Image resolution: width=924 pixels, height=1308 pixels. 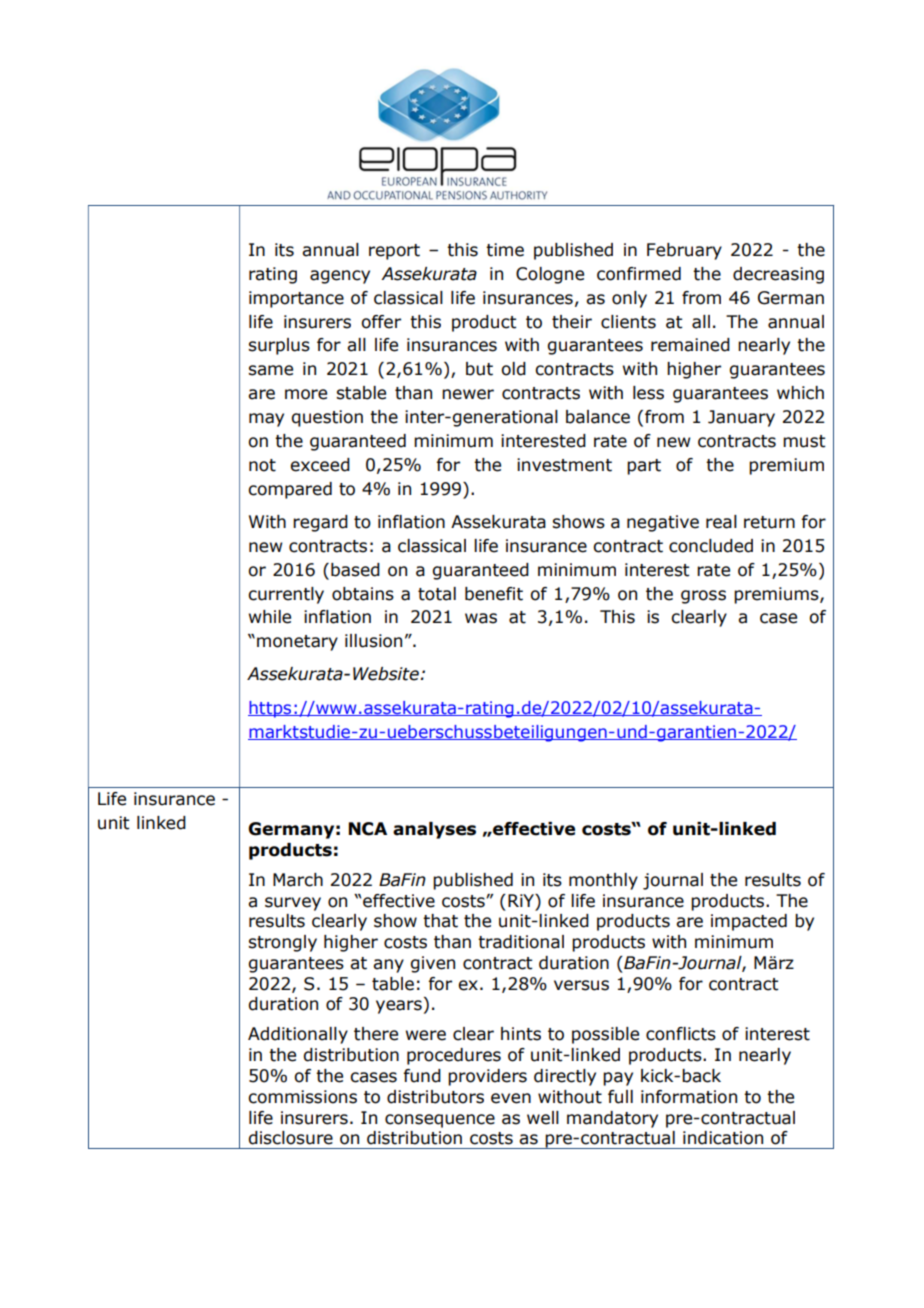 What do you see at coordinates (355, 570) in the screenshot?
I see `based` at bounding box center [355, 570].
